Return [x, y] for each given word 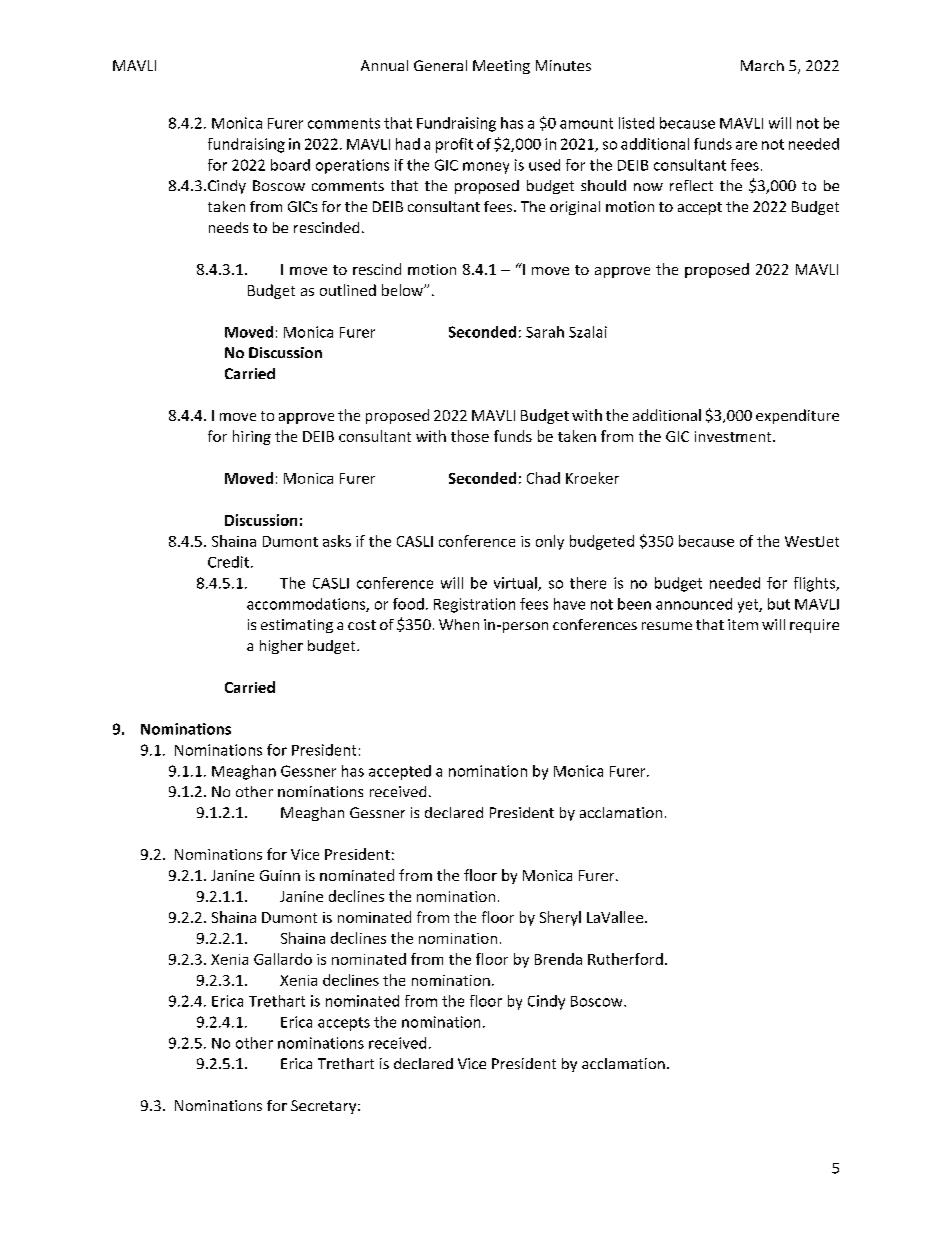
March [762, 65]
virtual [516, 584]
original [575, 208]
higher [281, 647]
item [743, 624]
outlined [348, 290]
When [459, 624]
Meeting [501, 67]
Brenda [558, 959]
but [779, 604]
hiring [252, 437]
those [470, 436]
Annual [384, 65]
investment [734, 436]
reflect [691, 185]
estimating [297, 626]
